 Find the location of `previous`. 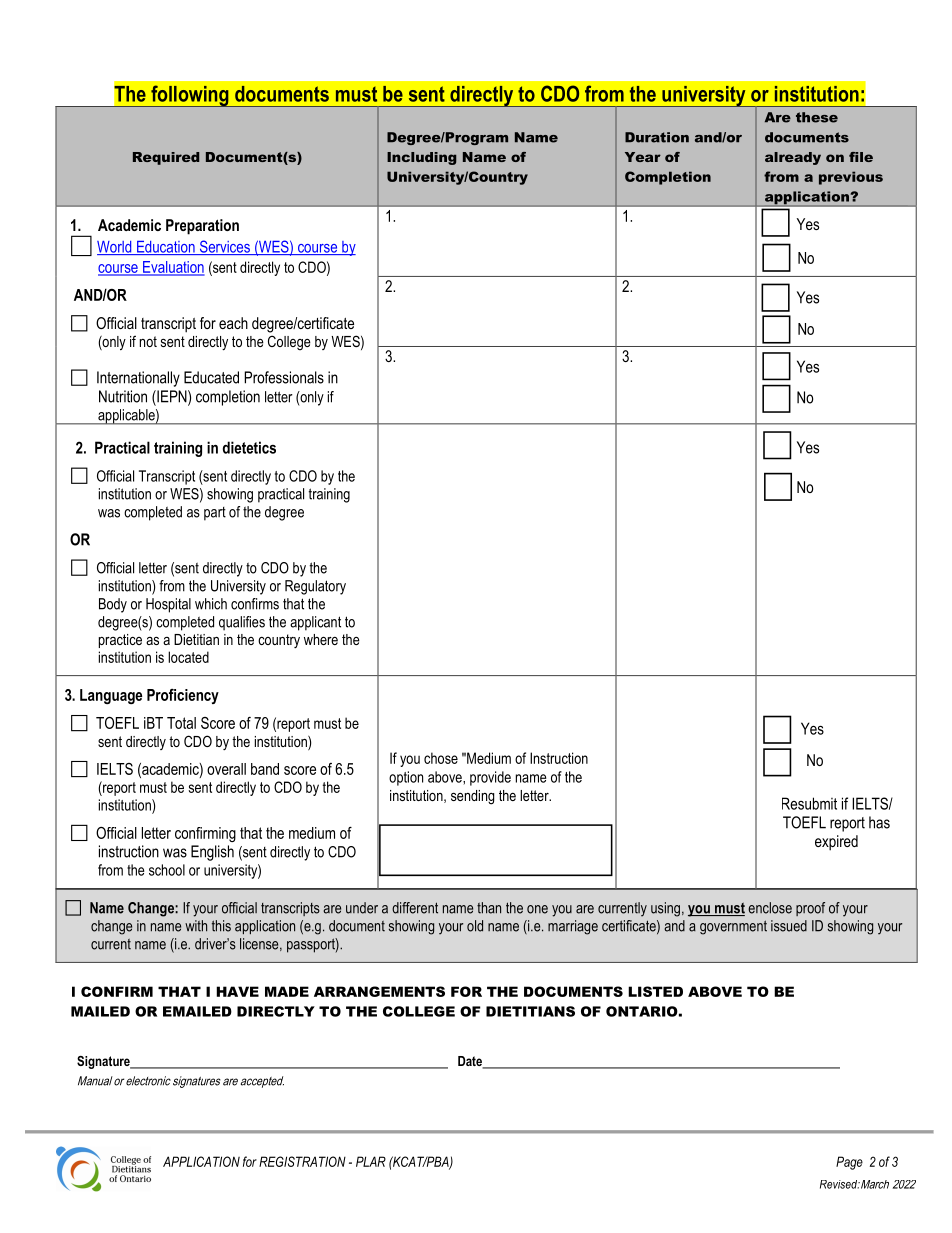

previous is located at coordinates (851, 178).
